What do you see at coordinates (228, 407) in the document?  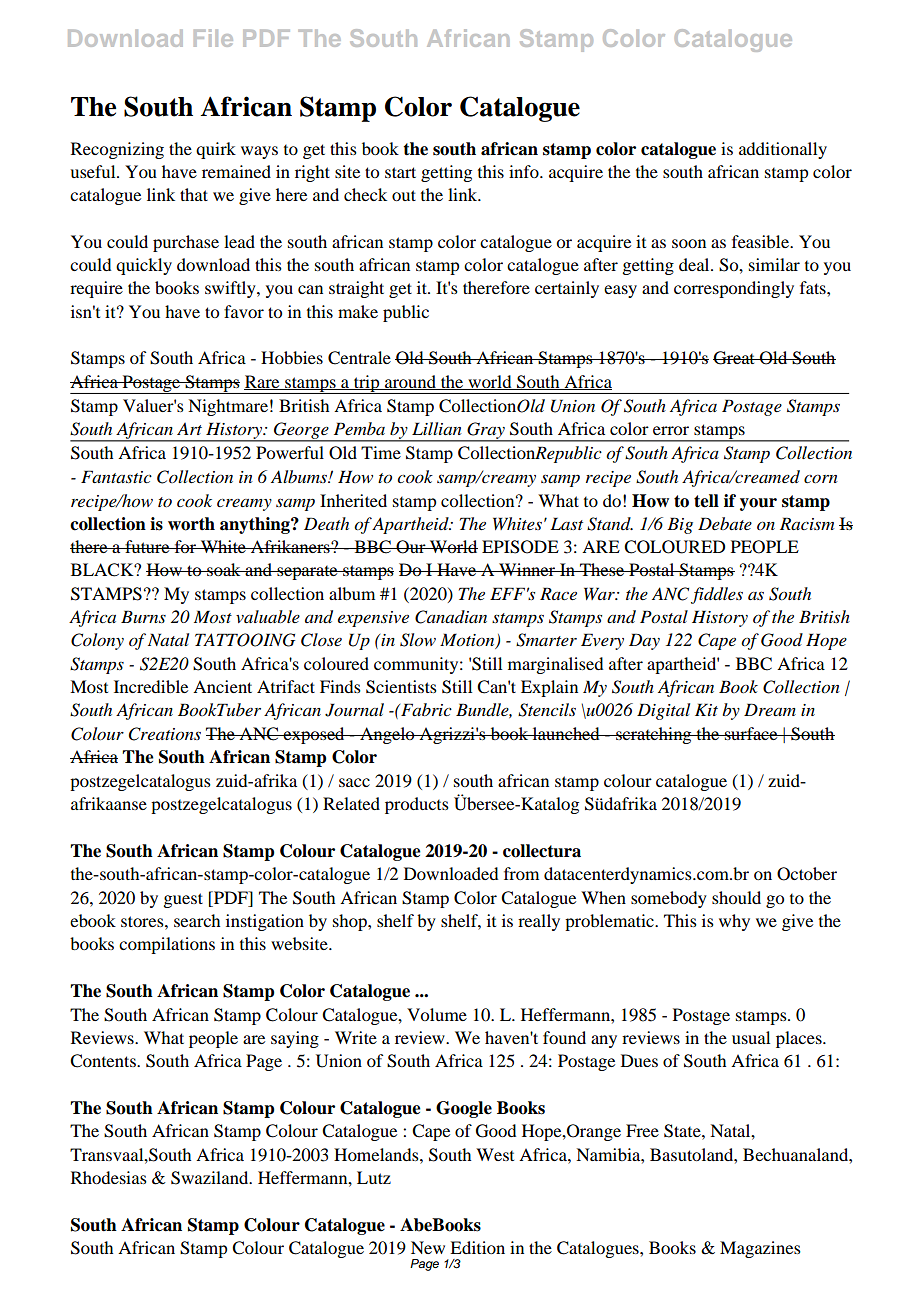 I see `Nightmare` at bounding box center [228, 407].
